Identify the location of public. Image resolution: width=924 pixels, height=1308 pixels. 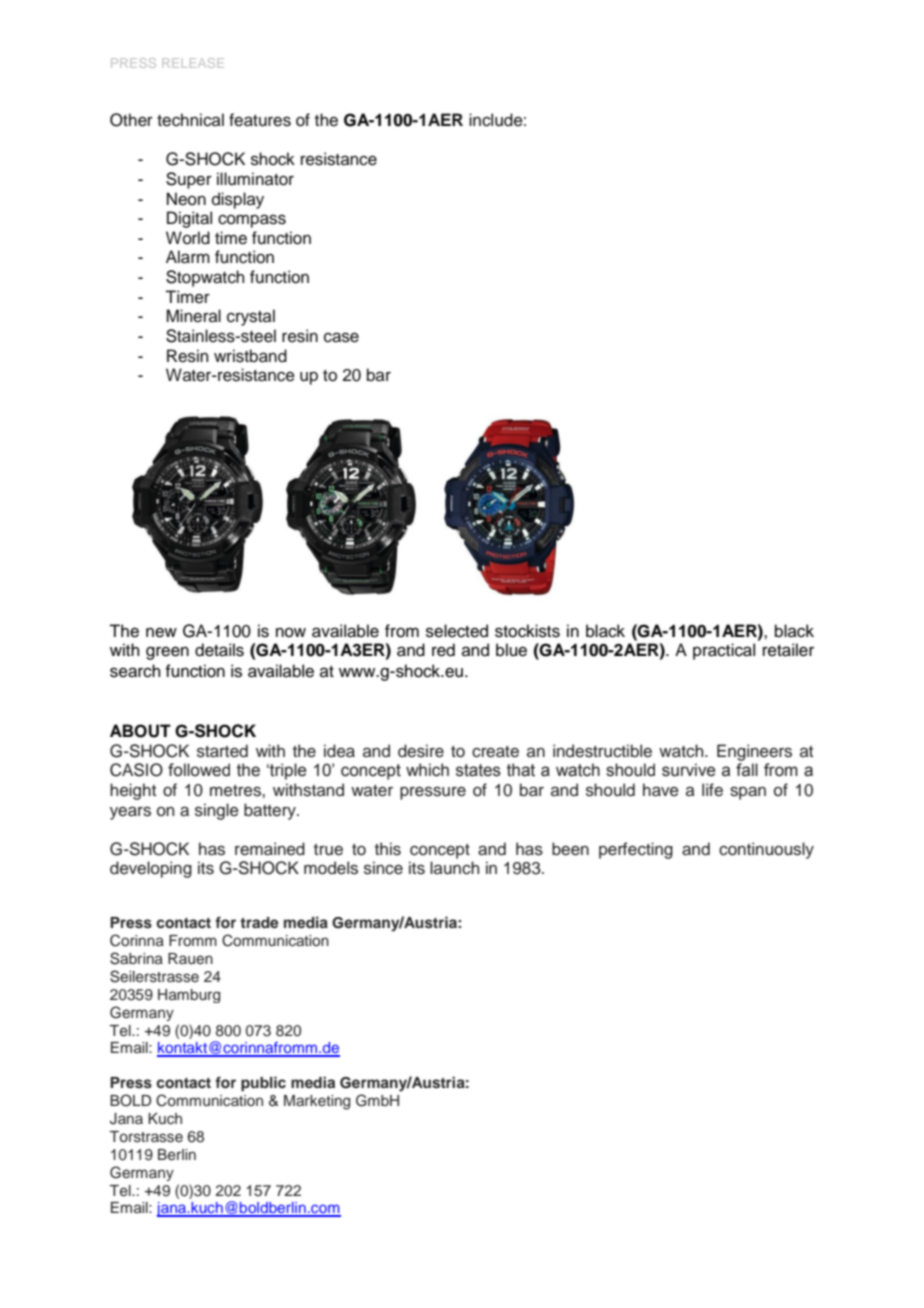
(263, 1084).
